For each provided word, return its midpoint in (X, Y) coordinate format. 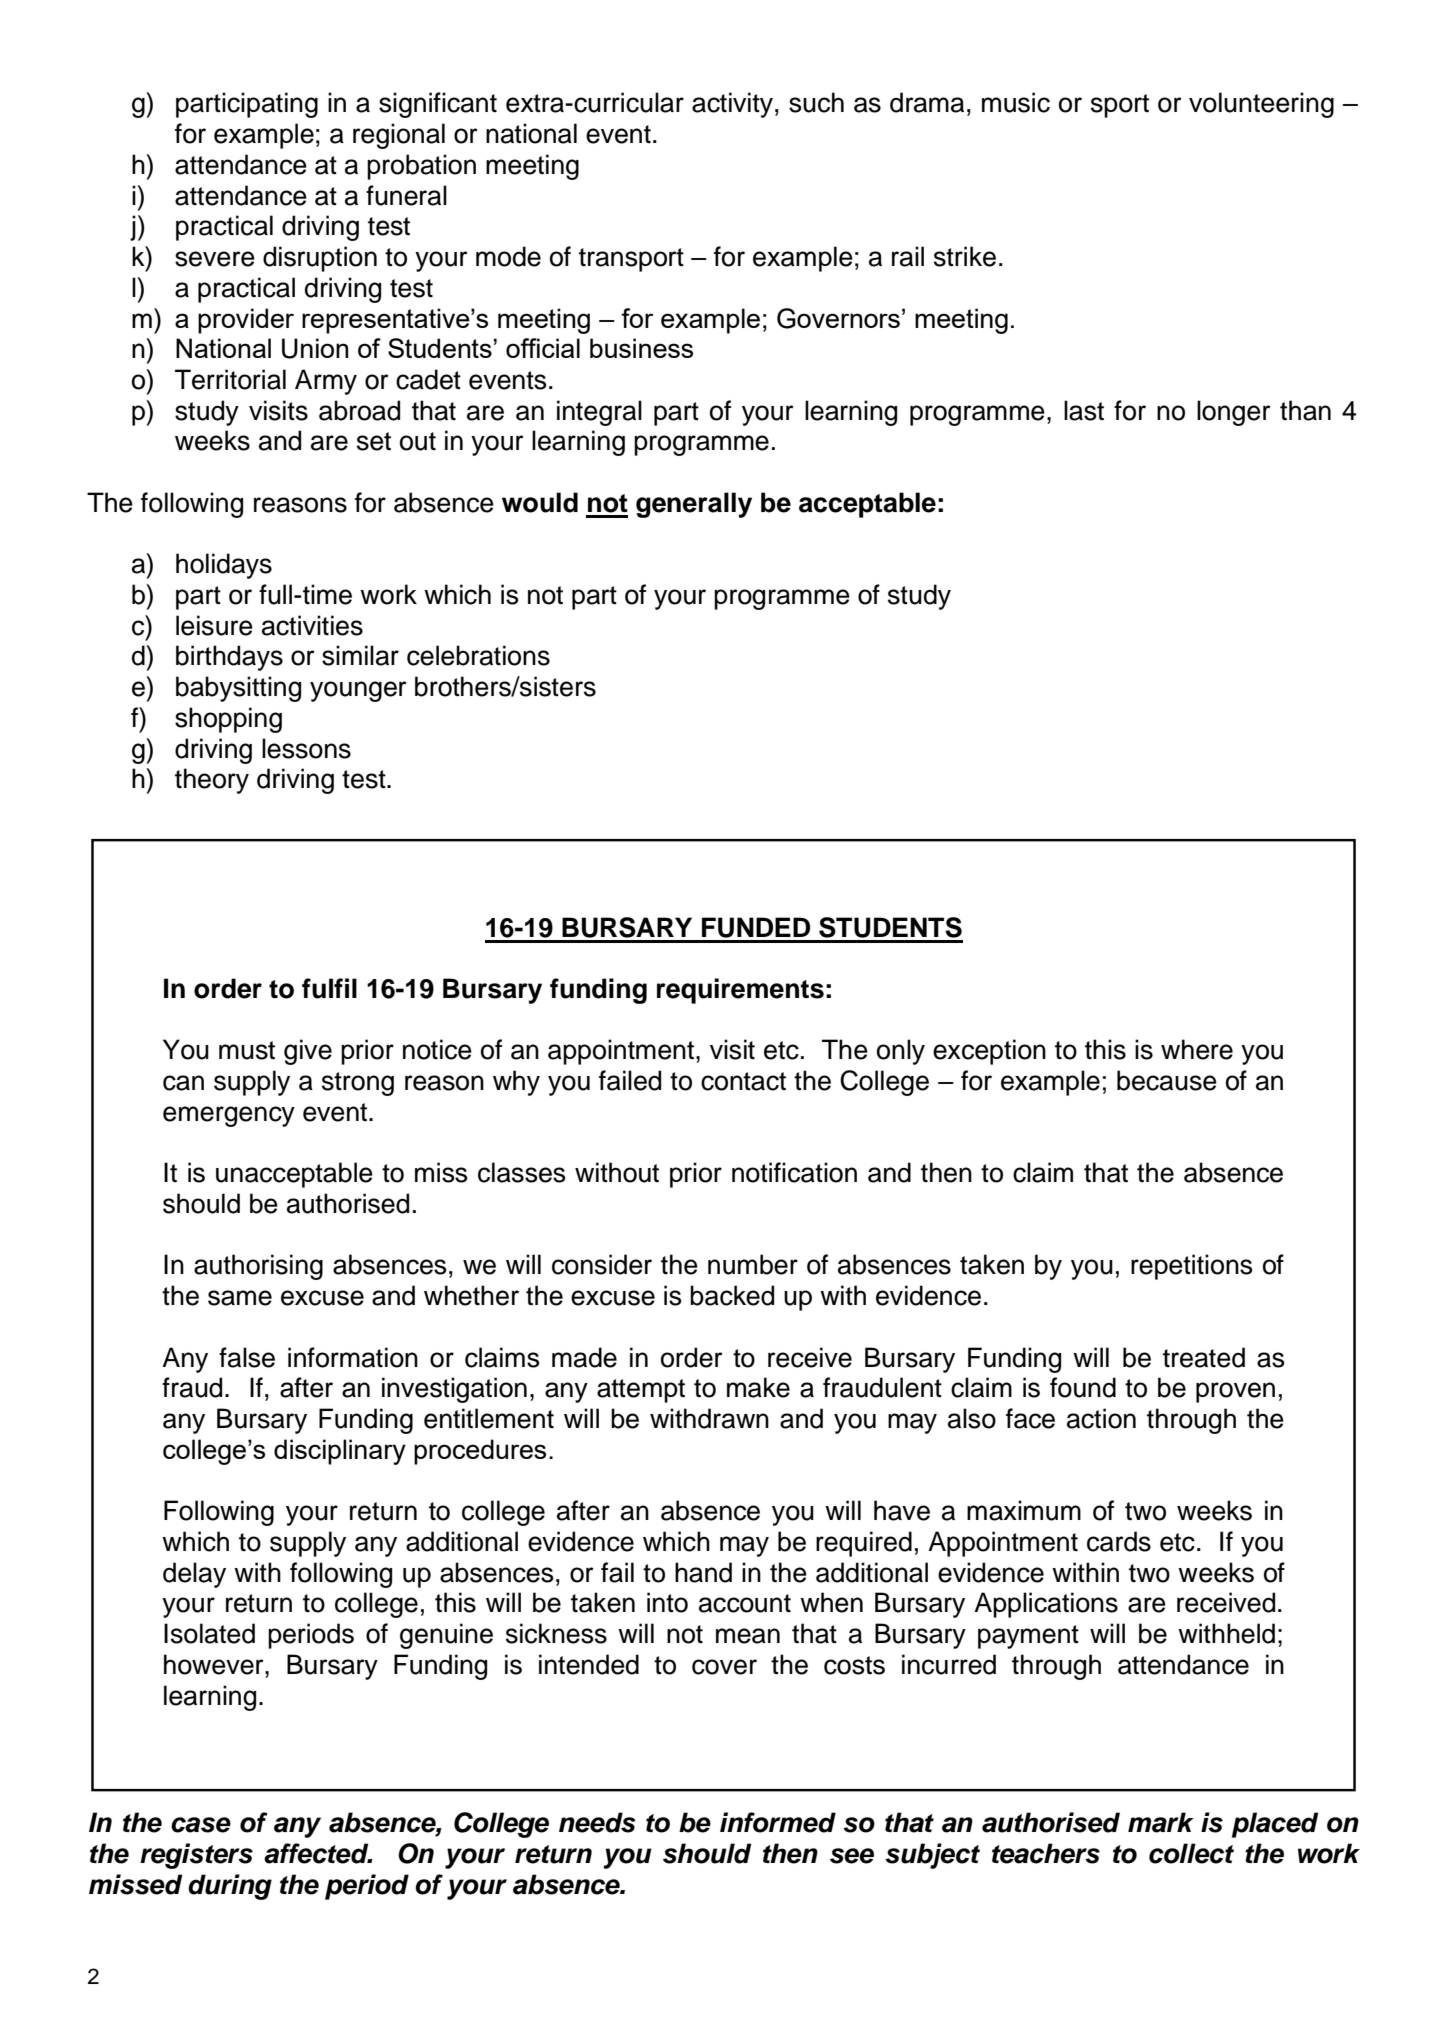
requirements (740, 991)
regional (399, 136)
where (1197, 1049)
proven (1235, 1392)
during (230, 1887)
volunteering (1261, 105)
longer (1234, 413)
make (758, 1387)
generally (694, 505)
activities (312, 625)
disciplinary (340, 1452)
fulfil (329, 988)
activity (732, 105)
